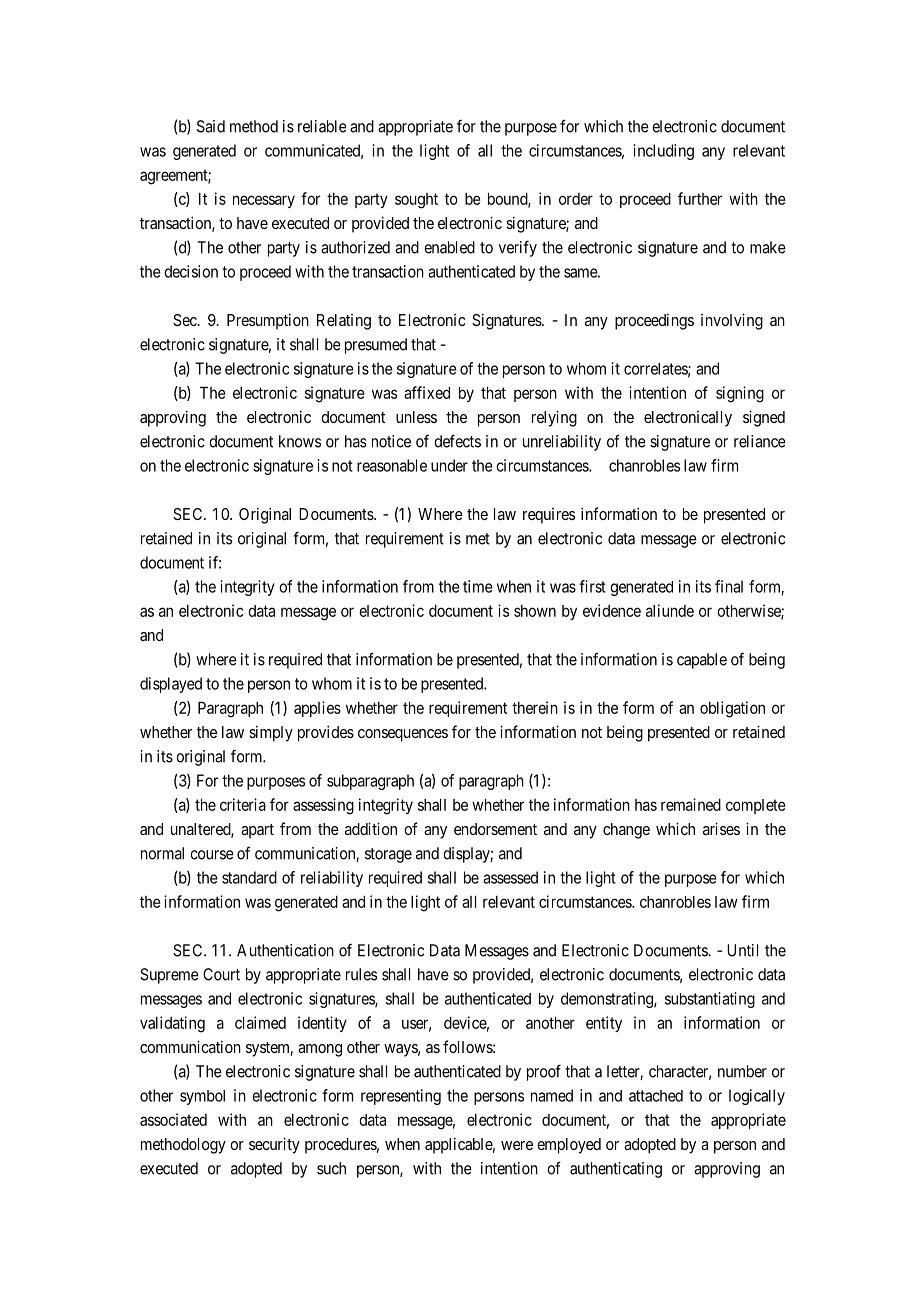  I want to click on knows, so click(300, 441).
